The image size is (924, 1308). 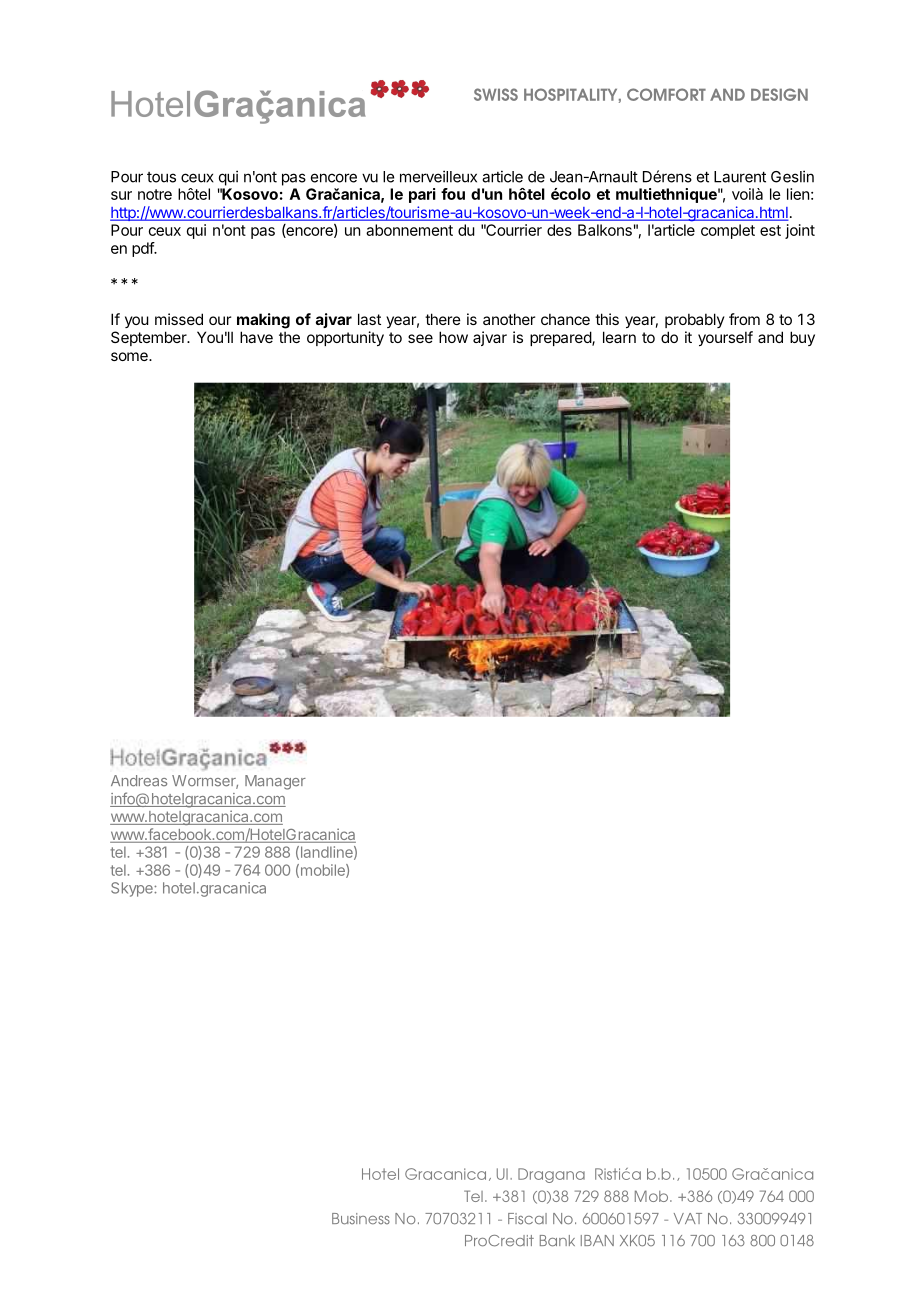 I want to click on Manager, so click(x=275, y=782).
